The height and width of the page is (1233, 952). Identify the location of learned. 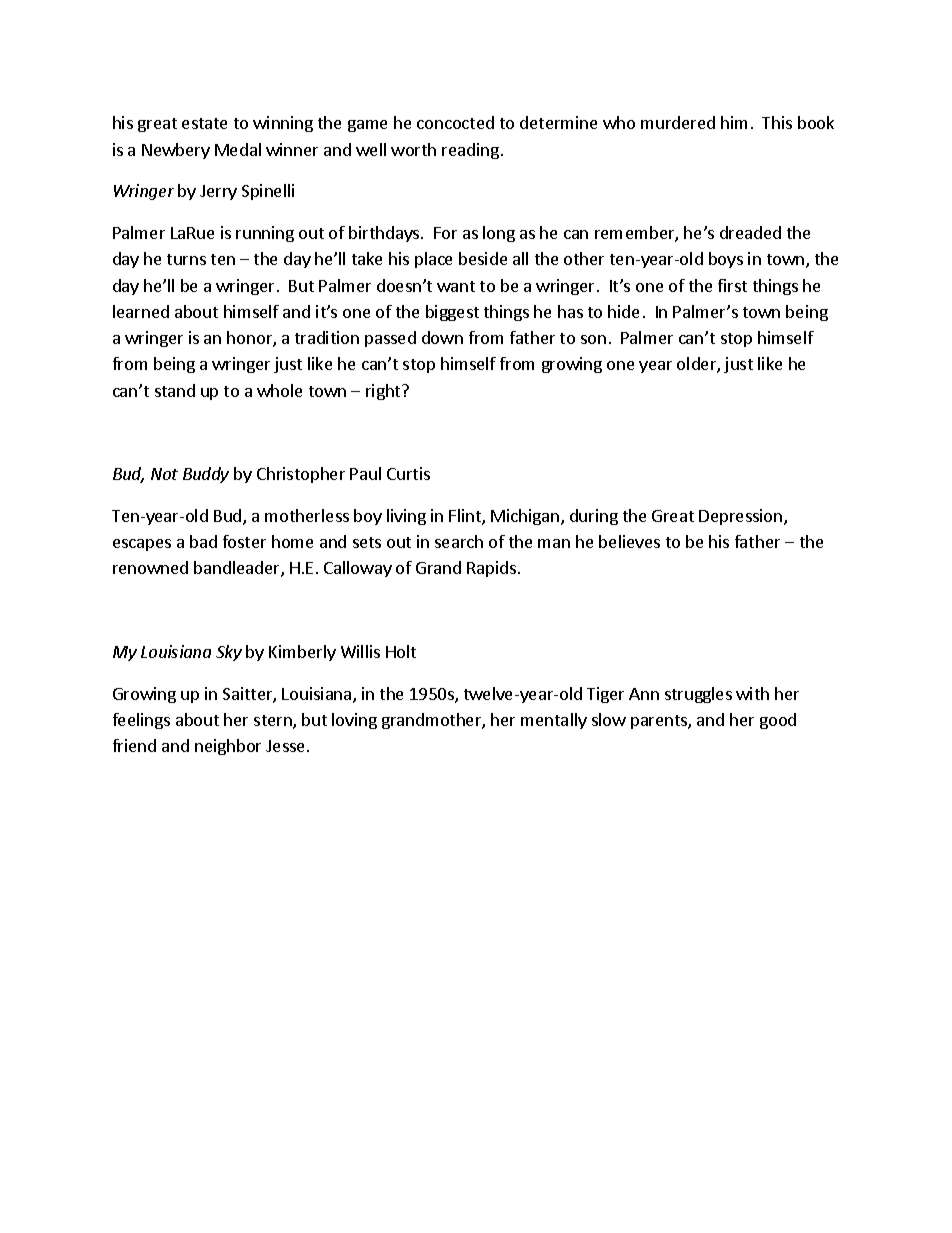
(141, 311).
